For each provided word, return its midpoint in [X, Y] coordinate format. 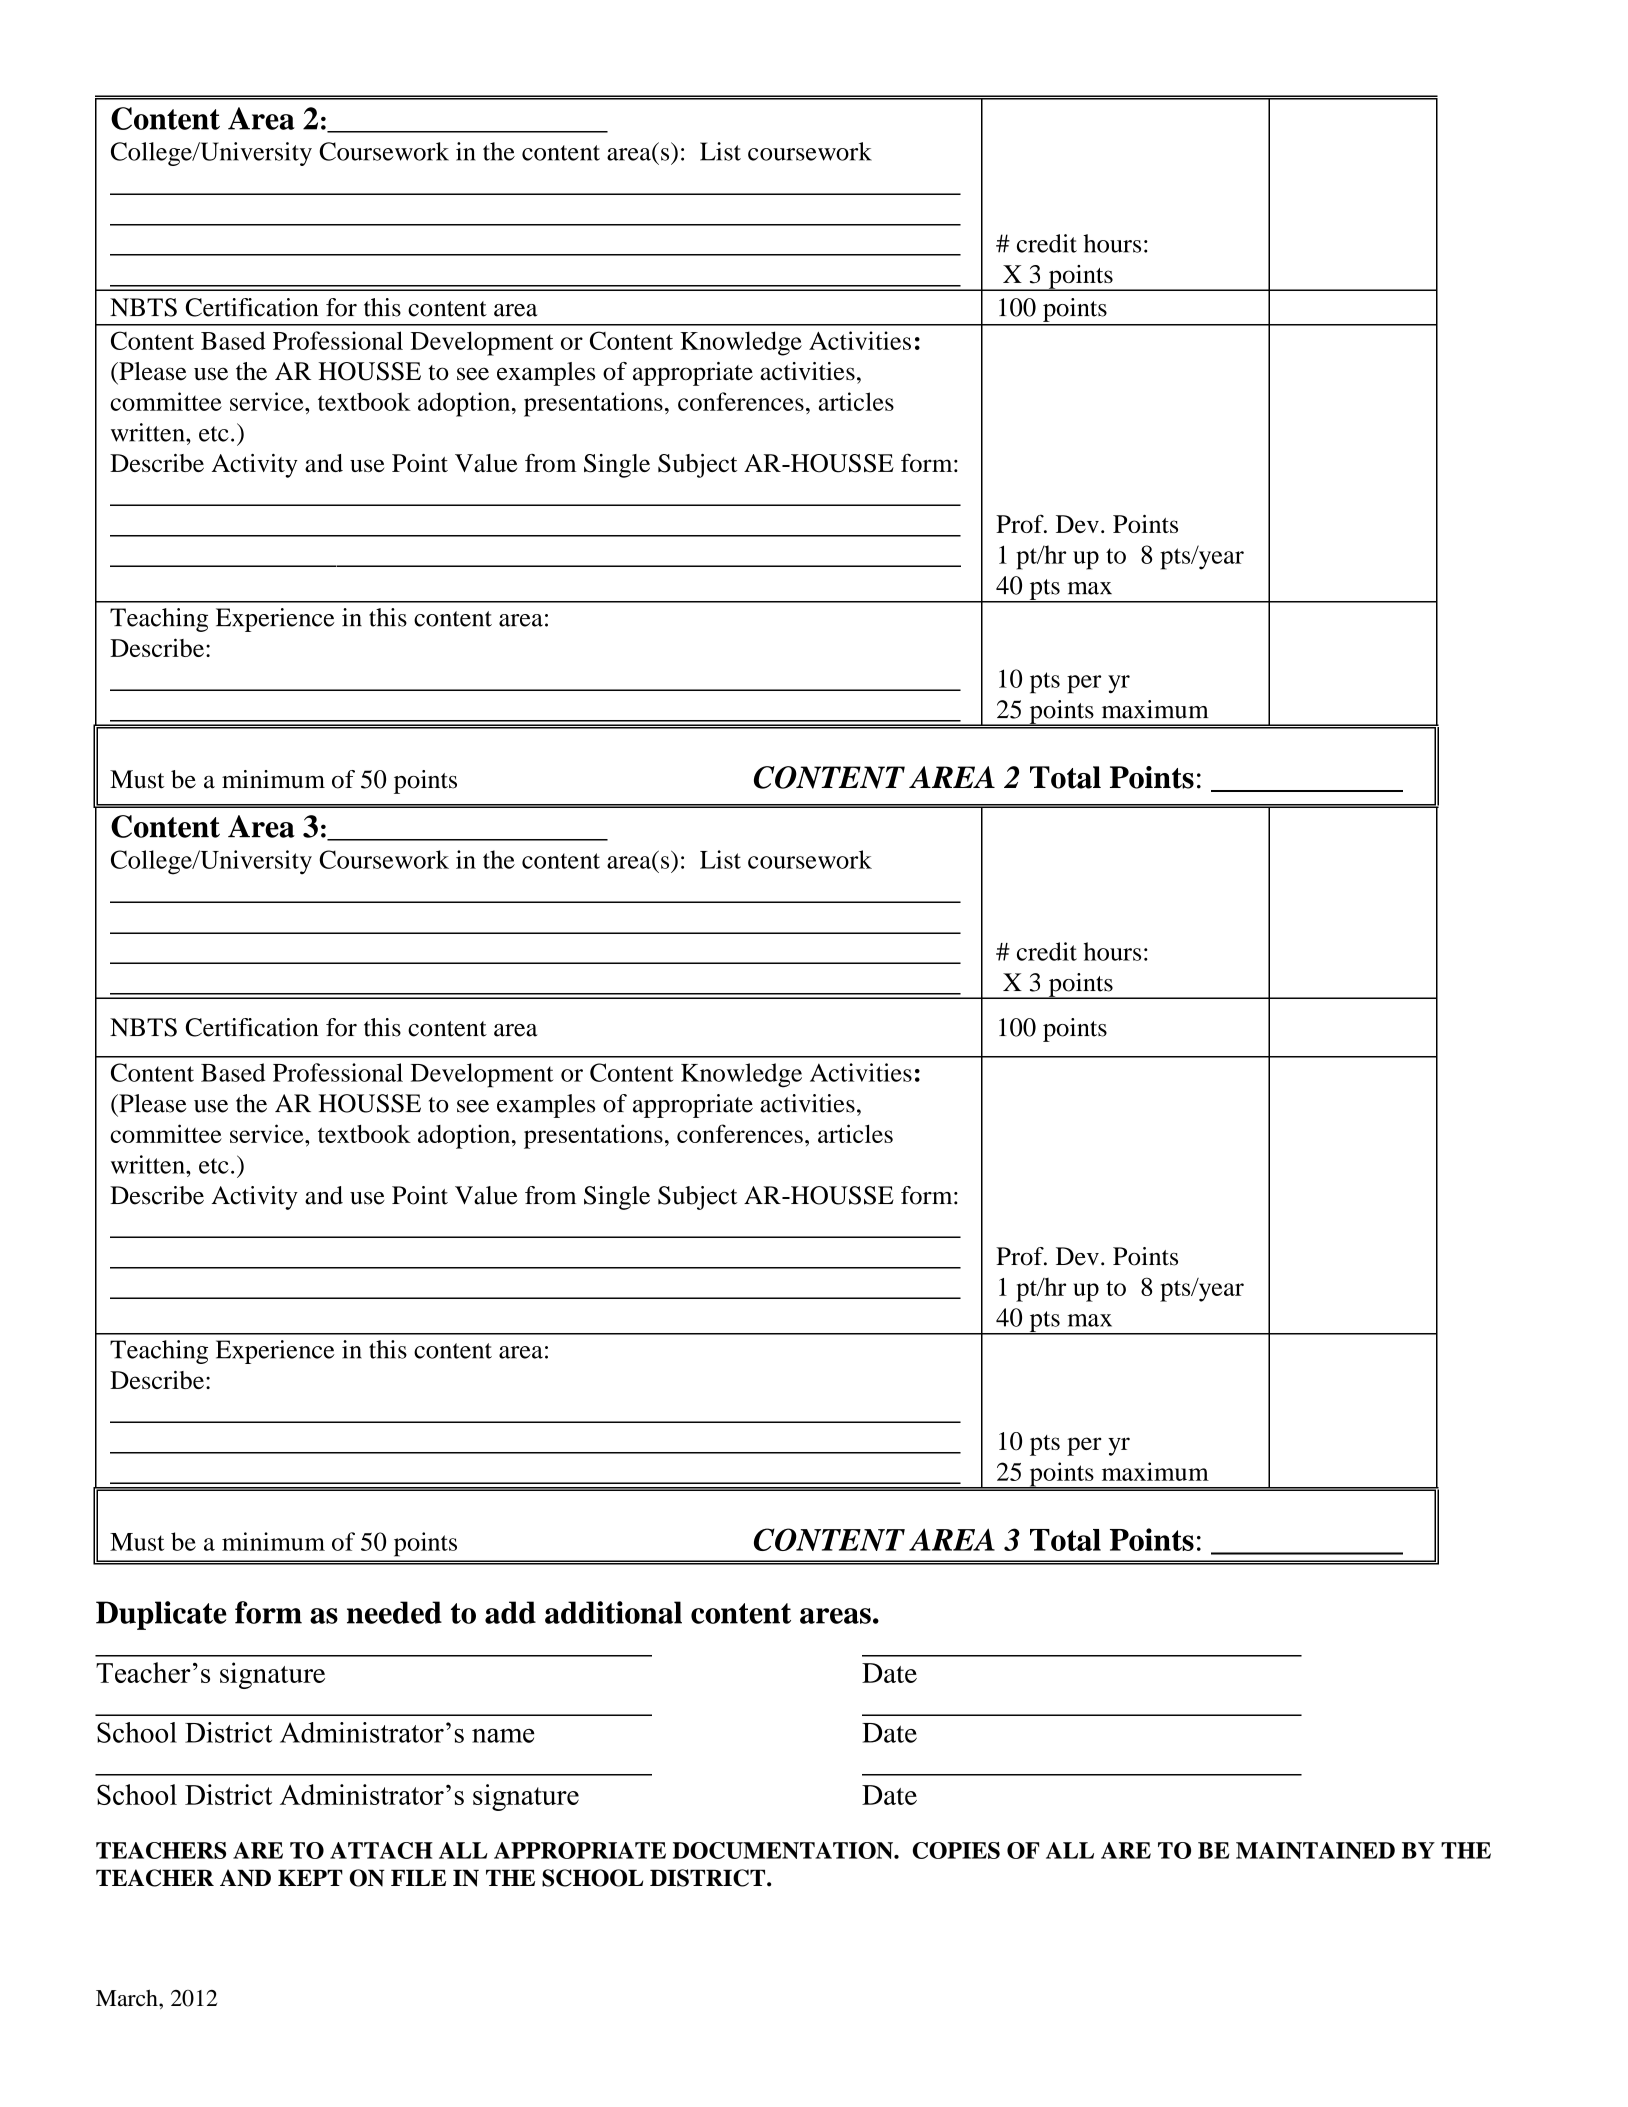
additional [613, 1612]
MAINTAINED [1315, 1850]
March [128, 1998]
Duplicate [161, 1615]
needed [394, 1612]
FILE [418, 1877]
